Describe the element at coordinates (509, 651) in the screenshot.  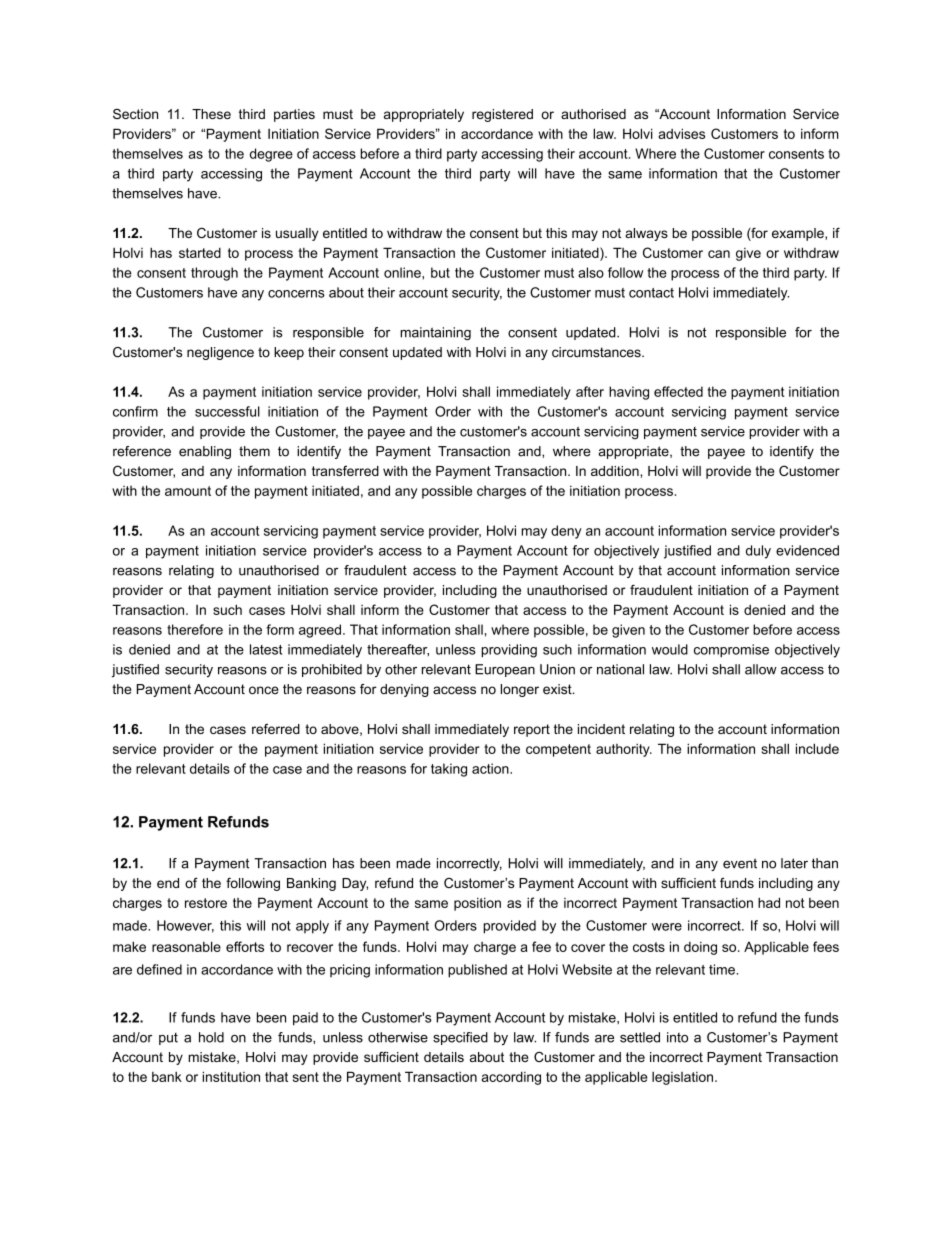
I see `providing` at that location.
